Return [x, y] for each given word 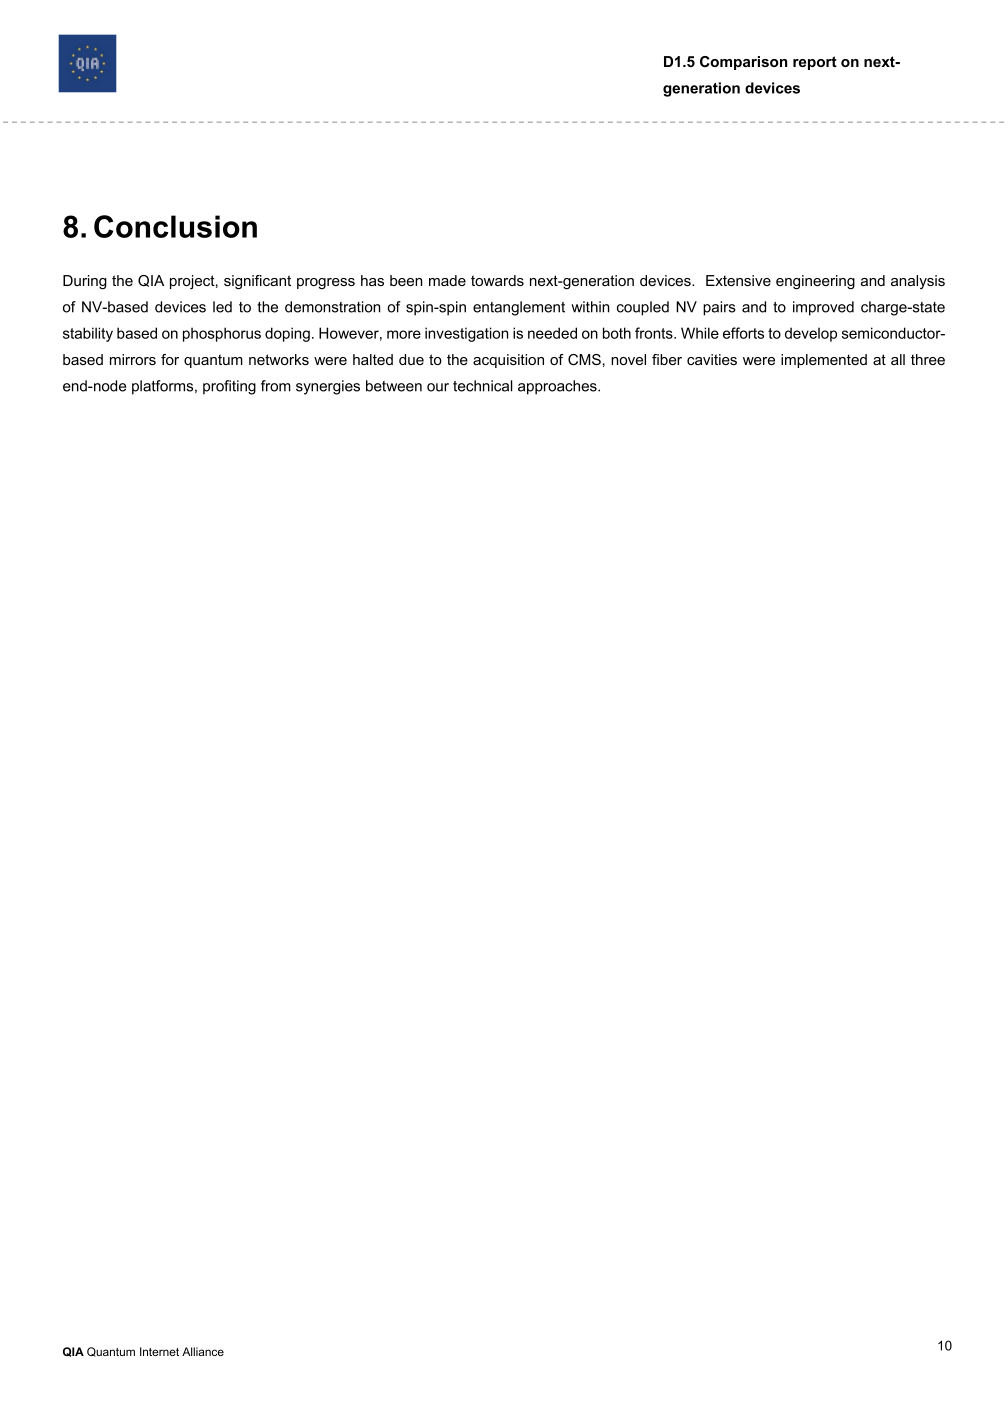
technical [482, 386]
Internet [159, 1351]
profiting [229, 387]
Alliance [203, 1351]
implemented [824, 361]
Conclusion [175, 226]
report [815, 63]
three [928, 359]
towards [497, 280]
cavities [712, 359]
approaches [558, 387]
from [276, 386]
